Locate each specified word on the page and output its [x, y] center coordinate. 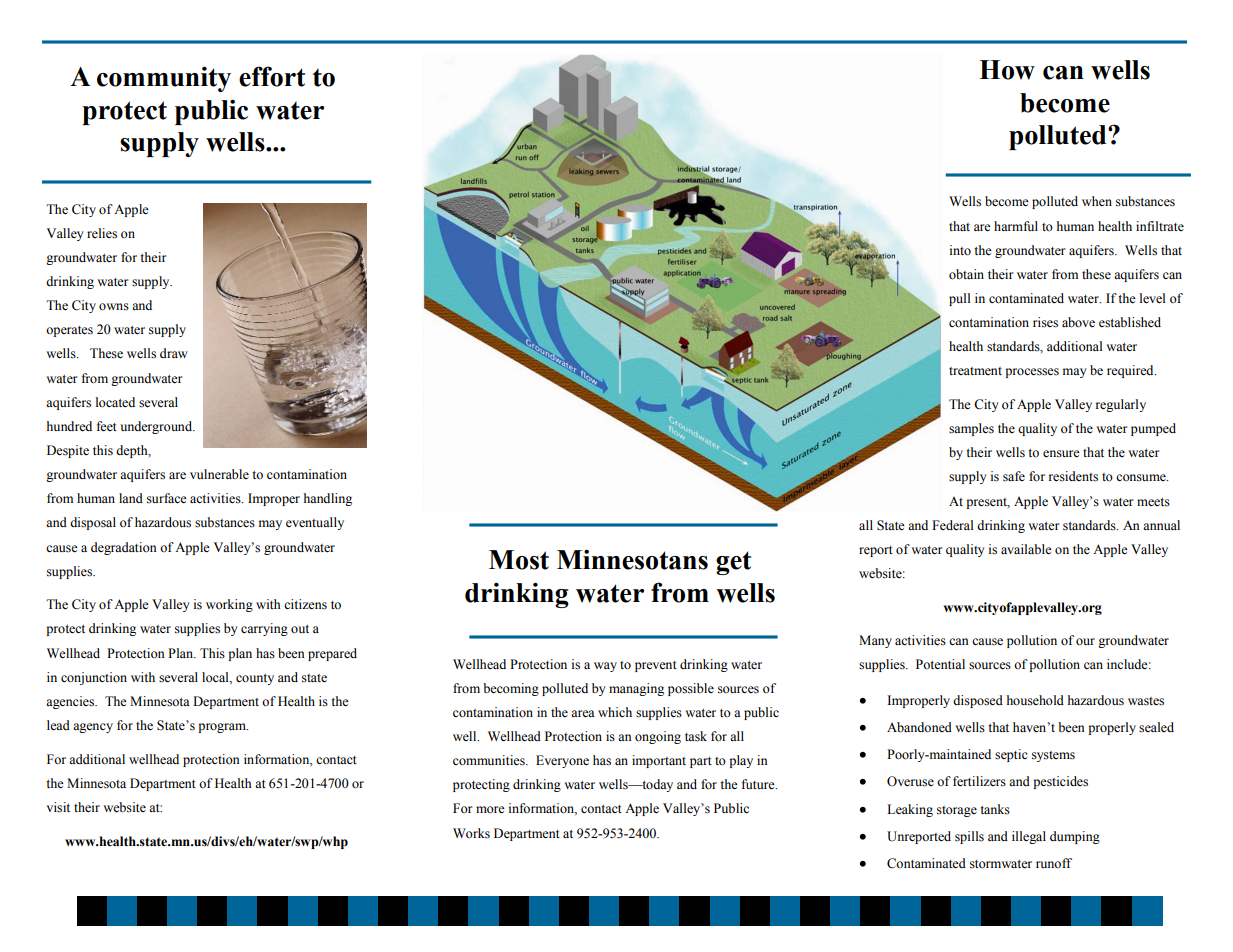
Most [519, 560]
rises [1045, 322]
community [164, 79]
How [1007, 70]
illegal [1029, 837]
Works [471, 833]
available [1026, 549]
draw [174, 353]
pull [960, 299]
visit [58, 807]
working [229, 605]
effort [272, 76]
